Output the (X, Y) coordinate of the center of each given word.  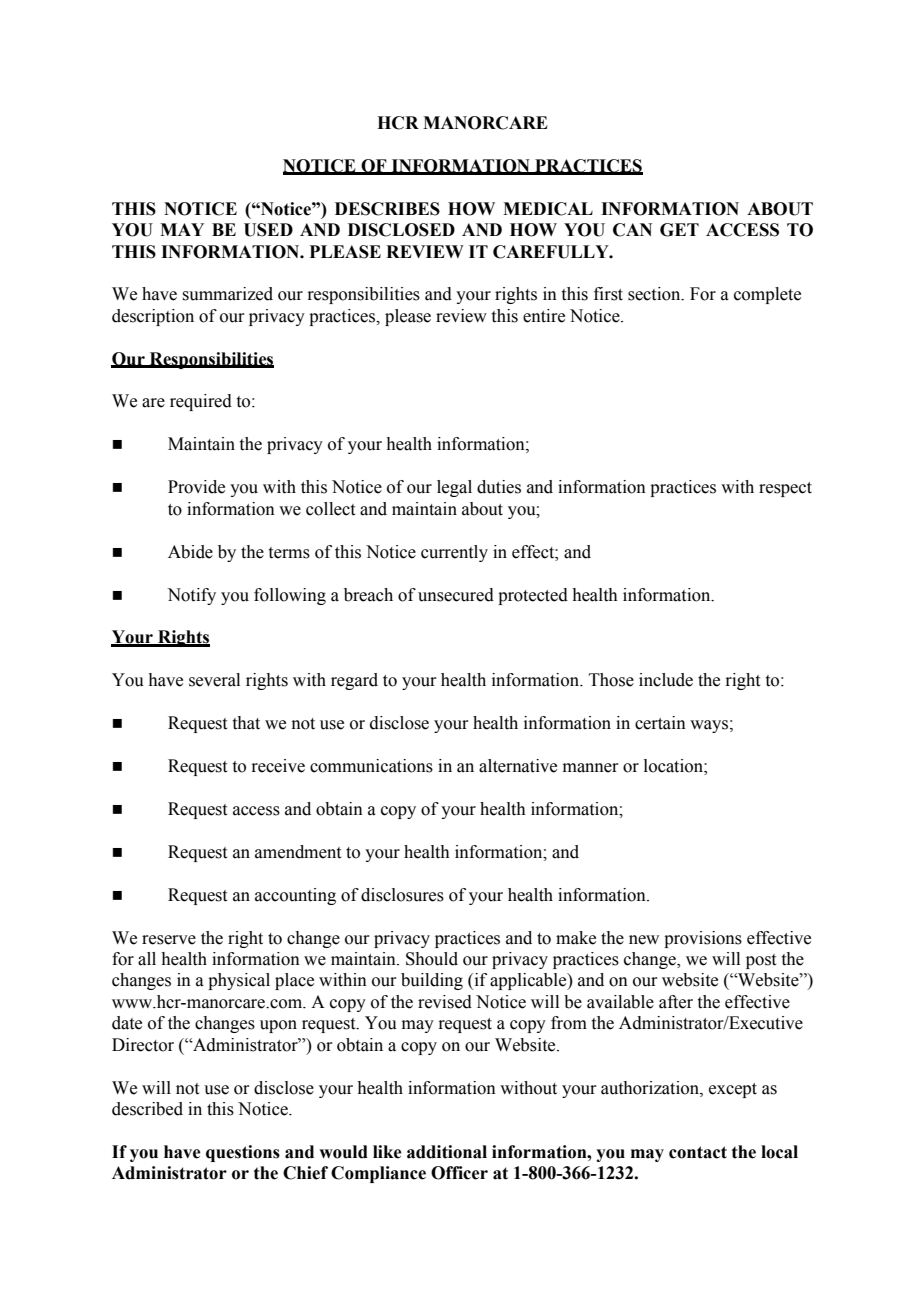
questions (243, 1153)
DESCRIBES (387, 209)
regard (354, 681)
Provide (196, 487)
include (666, 680)
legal (454, 488)
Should (432, 959)
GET (679, 230)
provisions (703, 939)
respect (785, 489)
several (214, 680)
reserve (169, 940)
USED (268, 230)
